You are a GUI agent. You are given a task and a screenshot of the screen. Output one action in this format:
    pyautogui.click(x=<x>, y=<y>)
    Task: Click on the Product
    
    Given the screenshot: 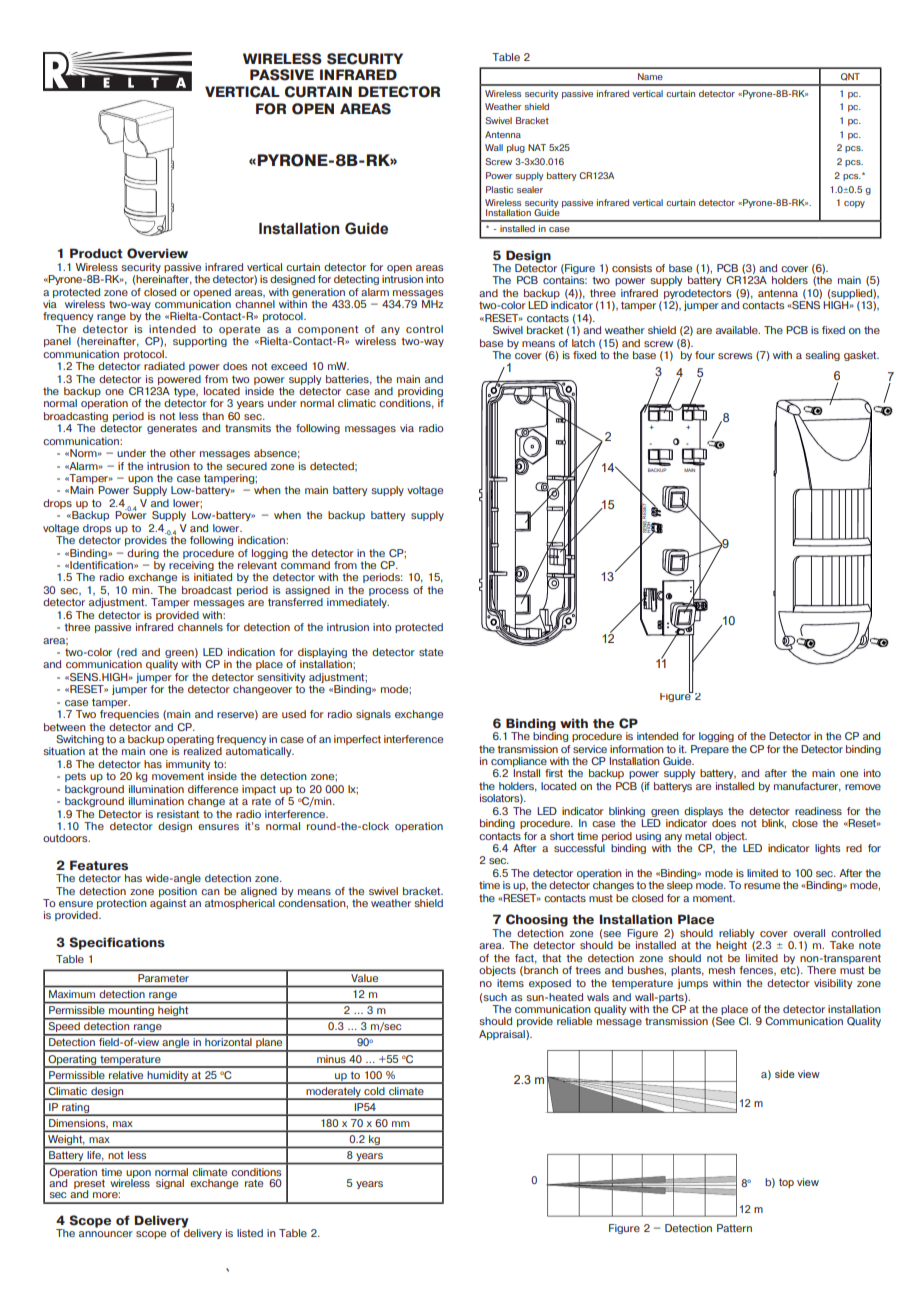 What is the action you would take?
    pyautogui.click(x=96, y=253)
